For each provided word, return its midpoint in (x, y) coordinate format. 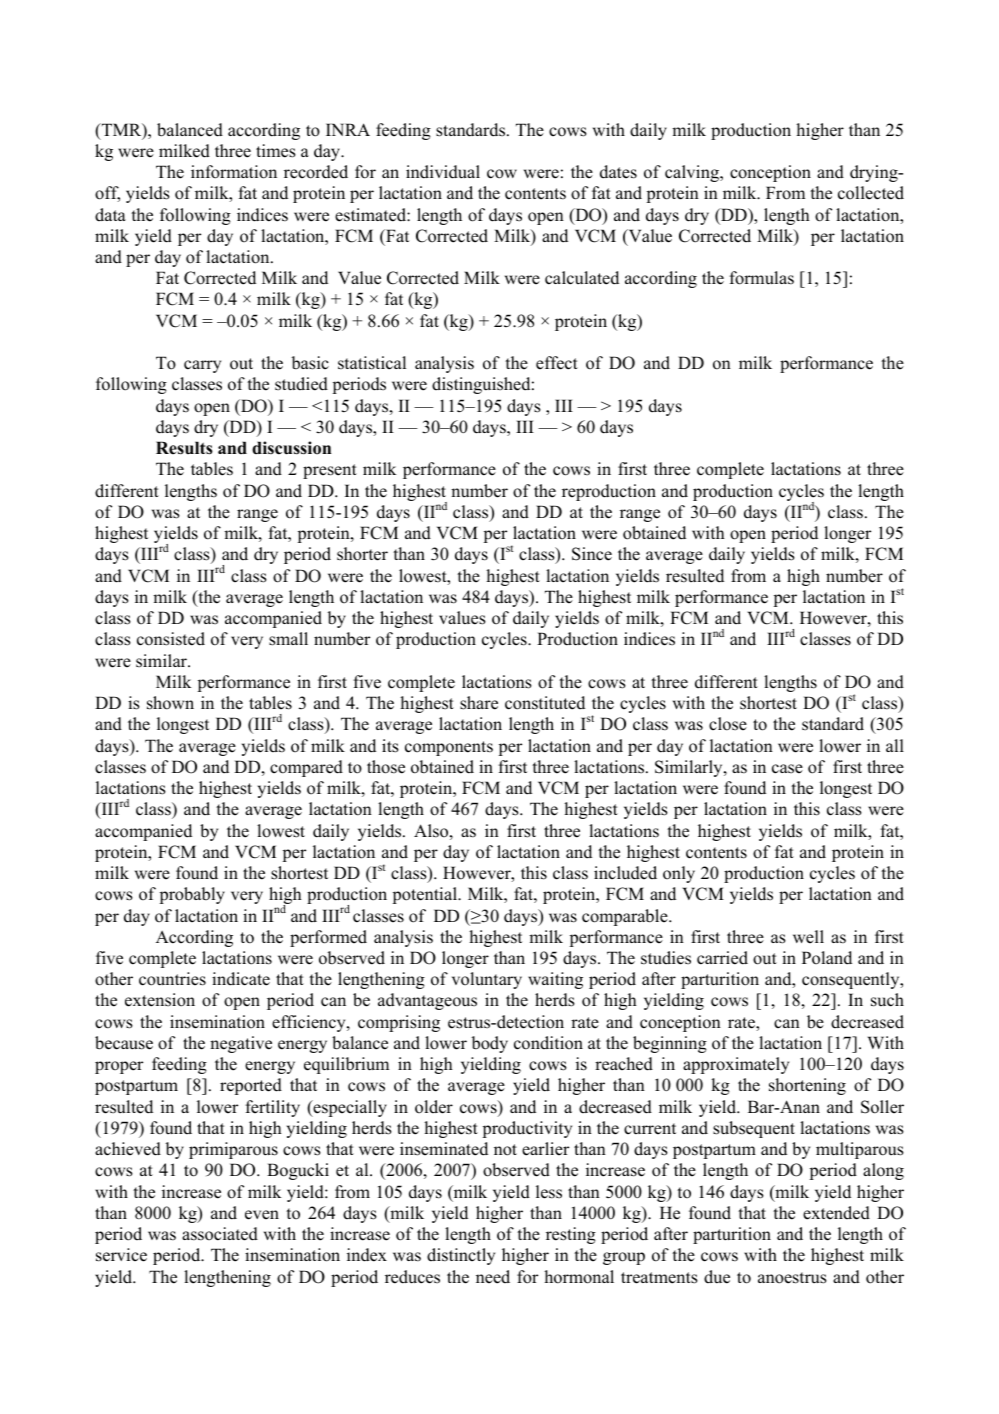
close (728, 724)
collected (871, 193)
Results (184, 448)
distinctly (461, 1256)
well (808, 937)
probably (192, 895)
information (234, 172)
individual (443, 172)
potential (426, 895)
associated (220, 1234)
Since (592, 554)
